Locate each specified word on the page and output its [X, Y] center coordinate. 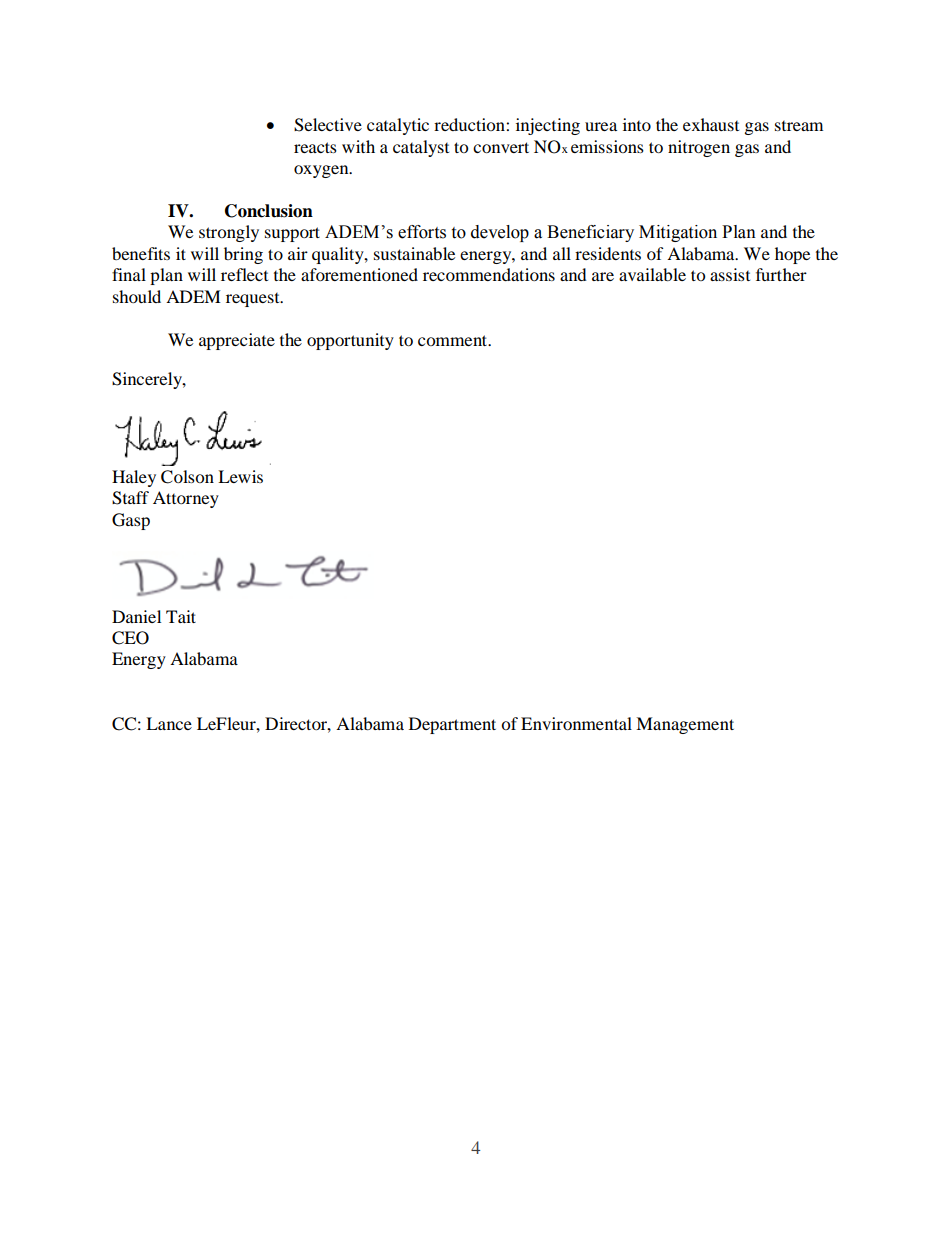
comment [454, 340]
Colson [187, 477]
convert [501, 147]
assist [730, 274]
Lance [169, 723]
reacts [315, 147]
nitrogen [699, 148]
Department [452, 725]
